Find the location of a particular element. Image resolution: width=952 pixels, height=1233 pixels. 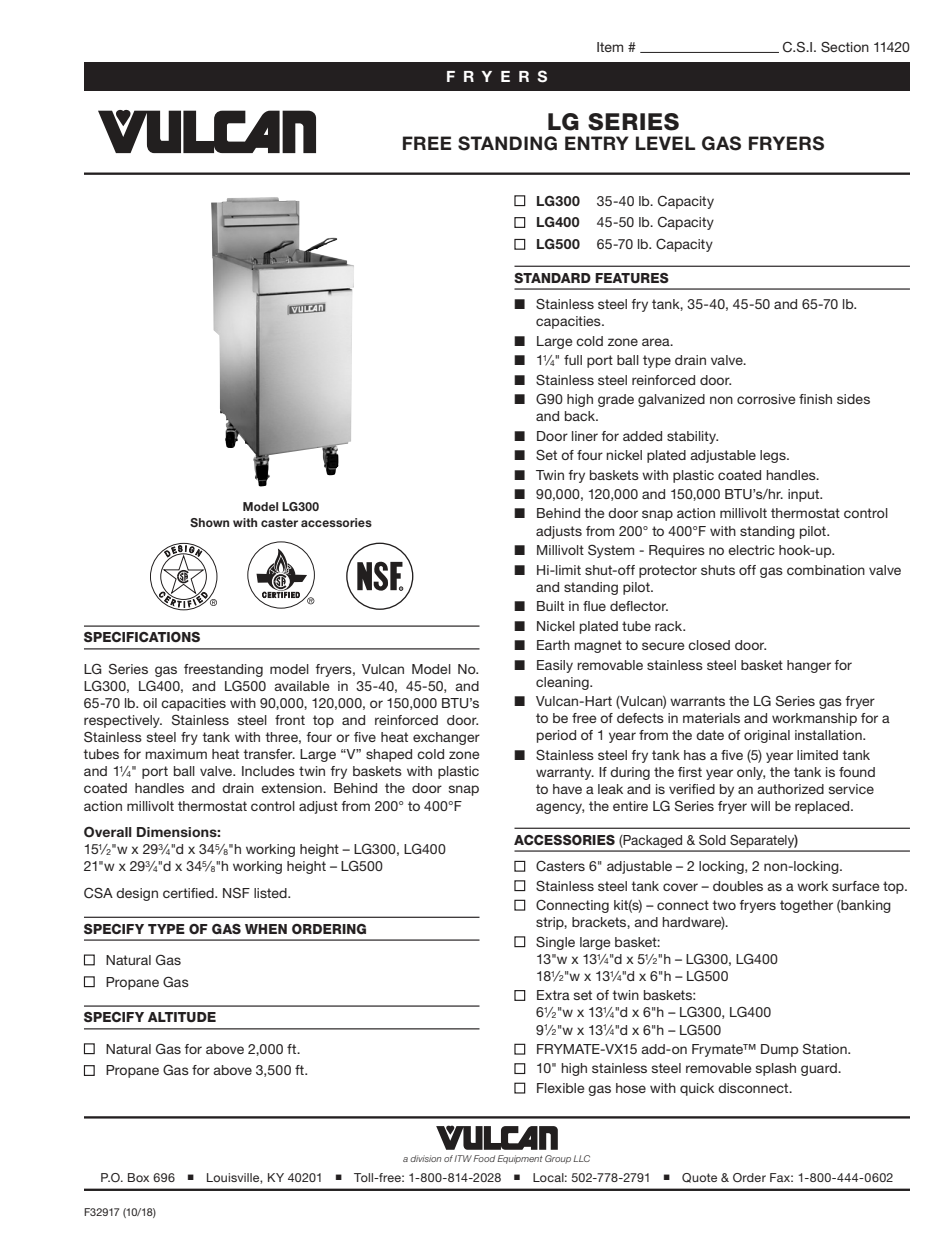

Food is located at coordinates (484, 1158).
